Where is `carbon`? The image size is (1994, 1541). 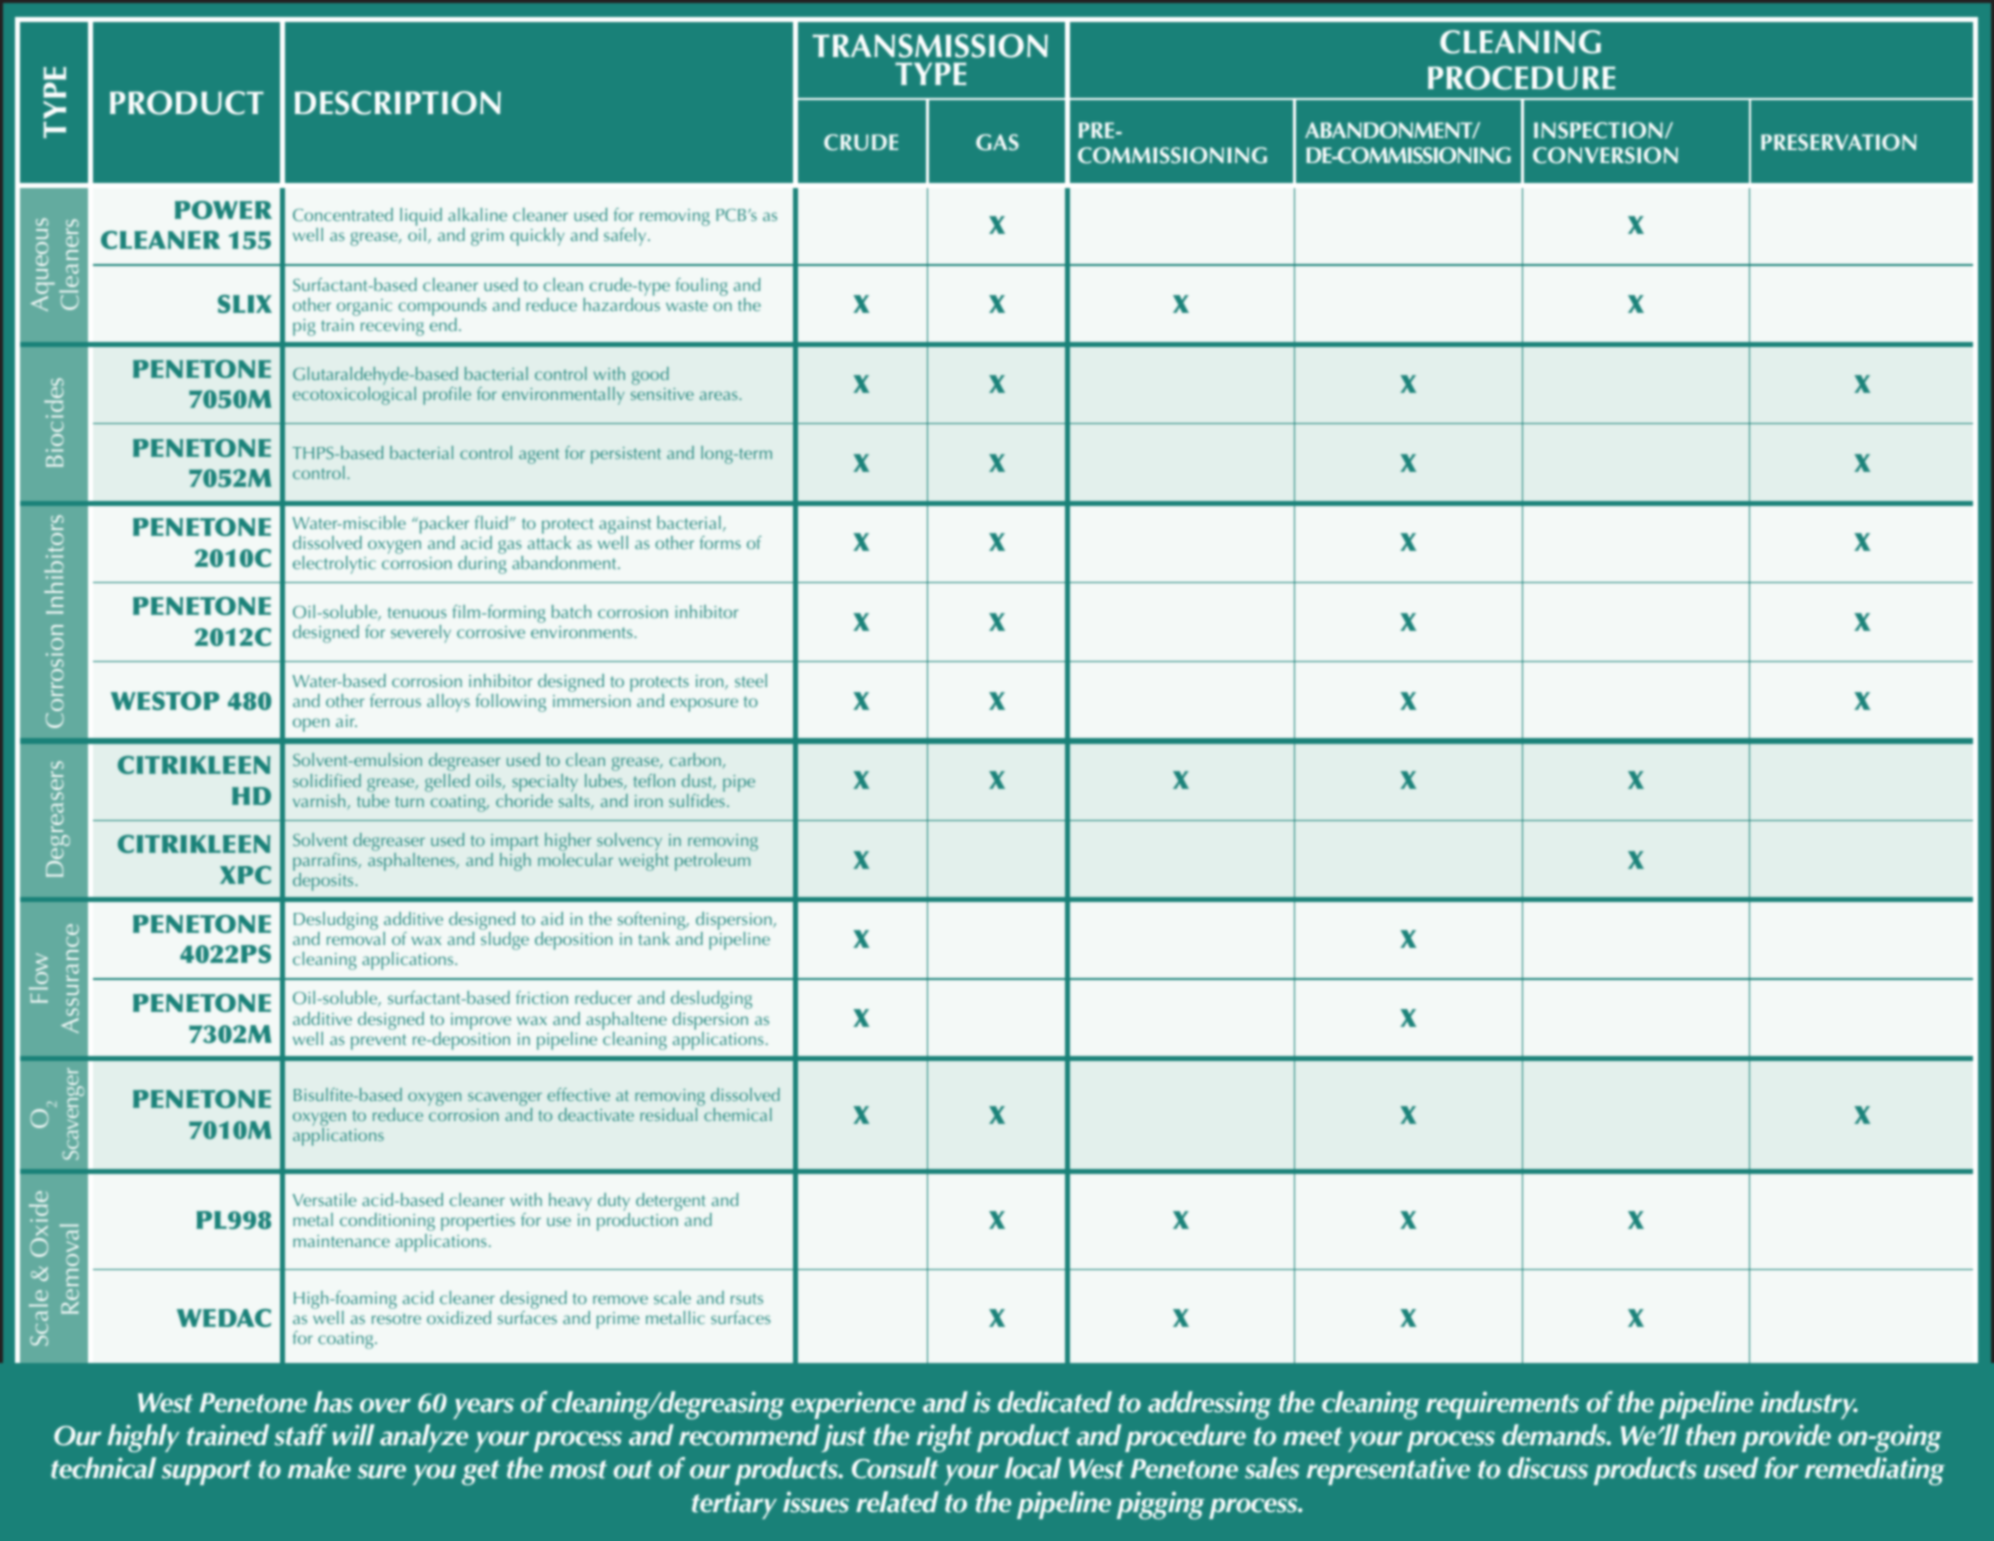
carbon is located at coordinates (695, 759).
